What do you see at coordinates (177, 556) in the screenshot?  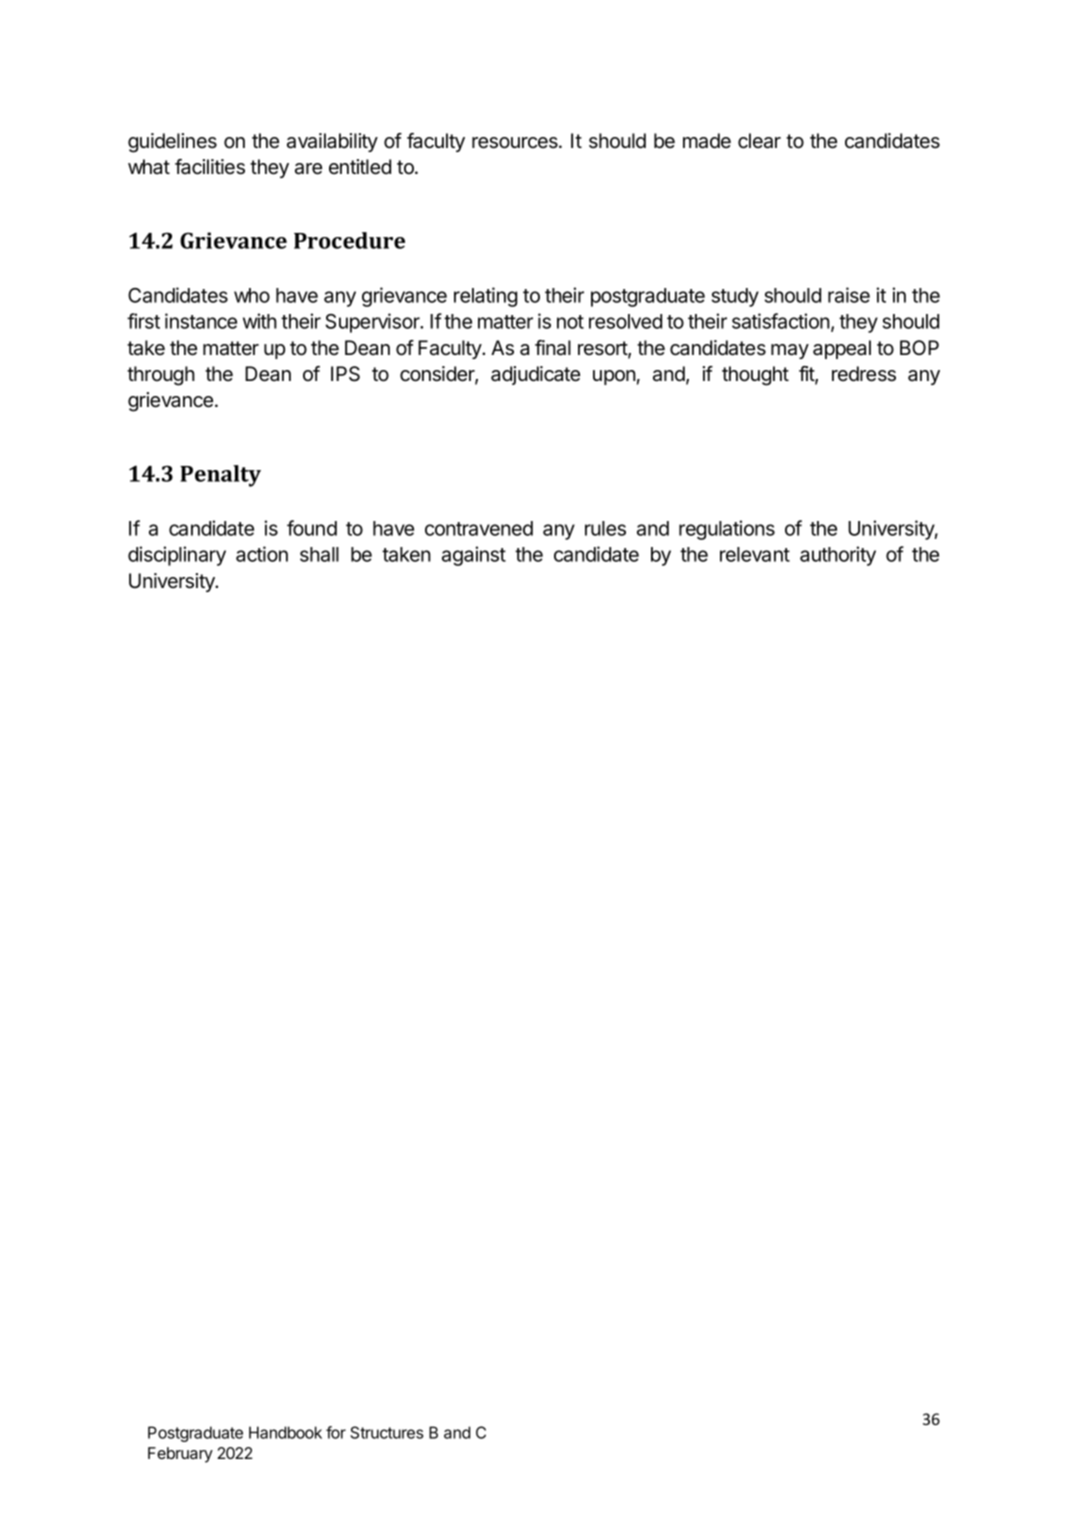 I see `disciplinary` at bounding box center [177, 556].
